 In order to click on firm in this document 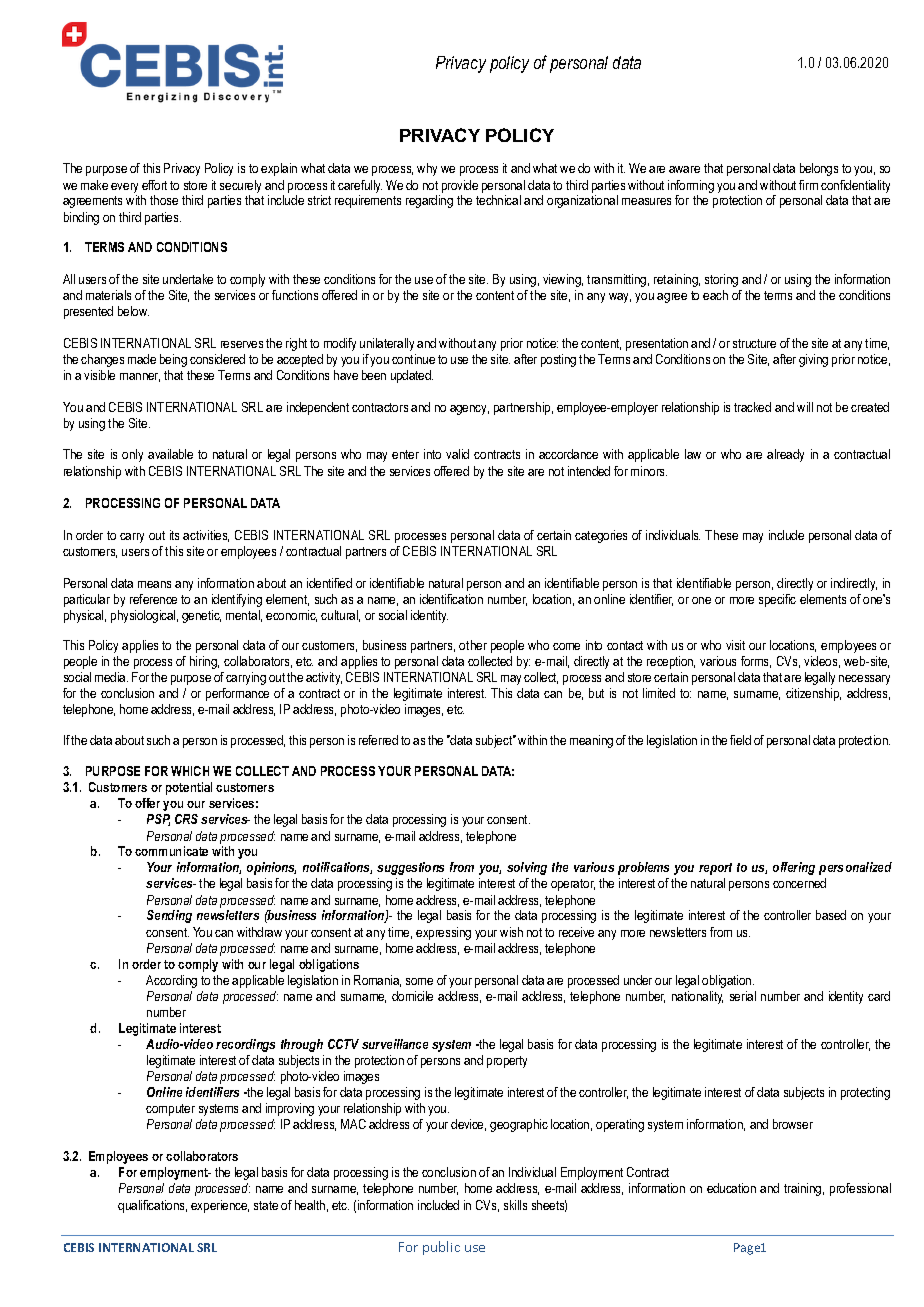, I will do `click(808, 185)`.
